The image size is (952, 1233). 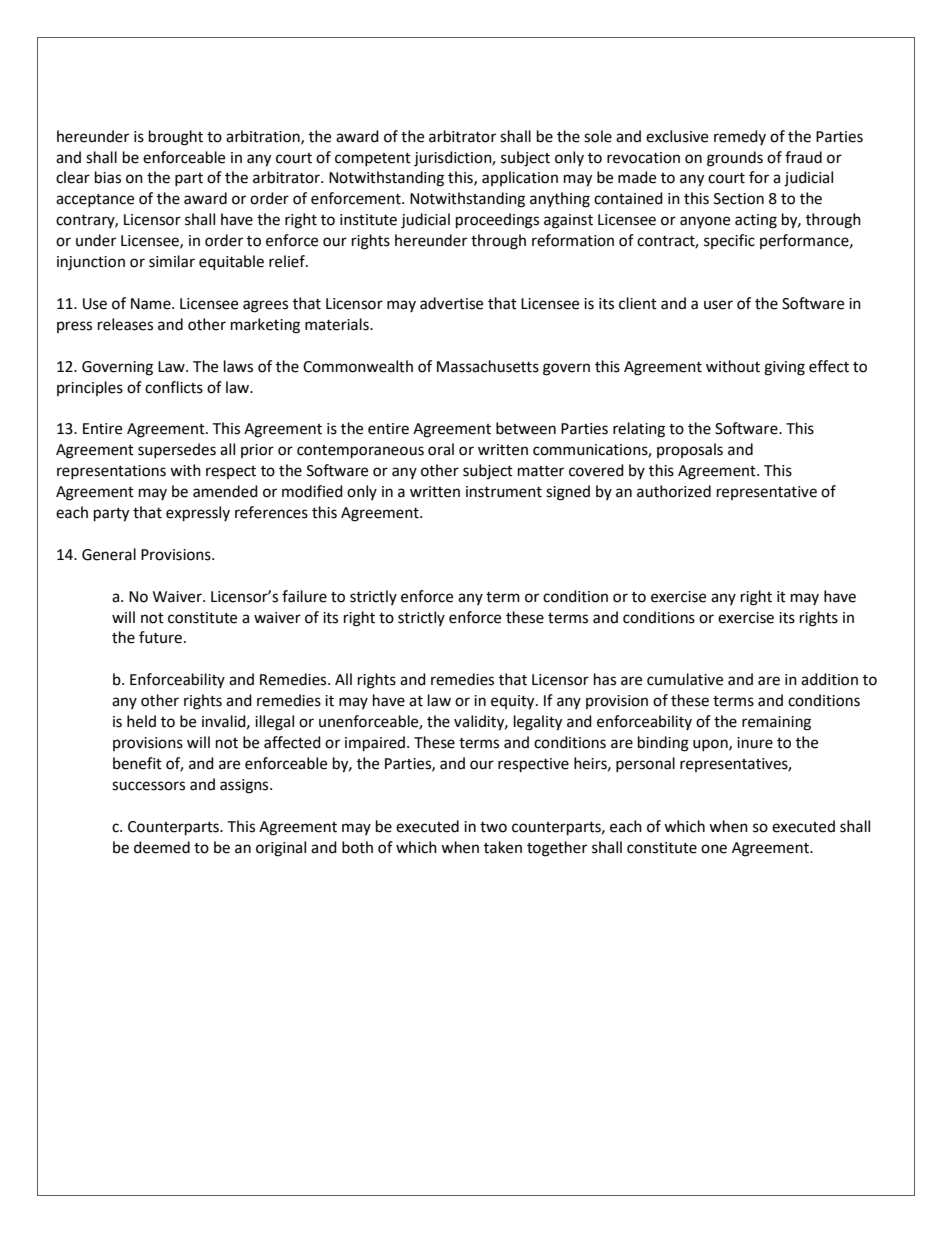 I want to click on authorized, so click(x=674, y=491).
